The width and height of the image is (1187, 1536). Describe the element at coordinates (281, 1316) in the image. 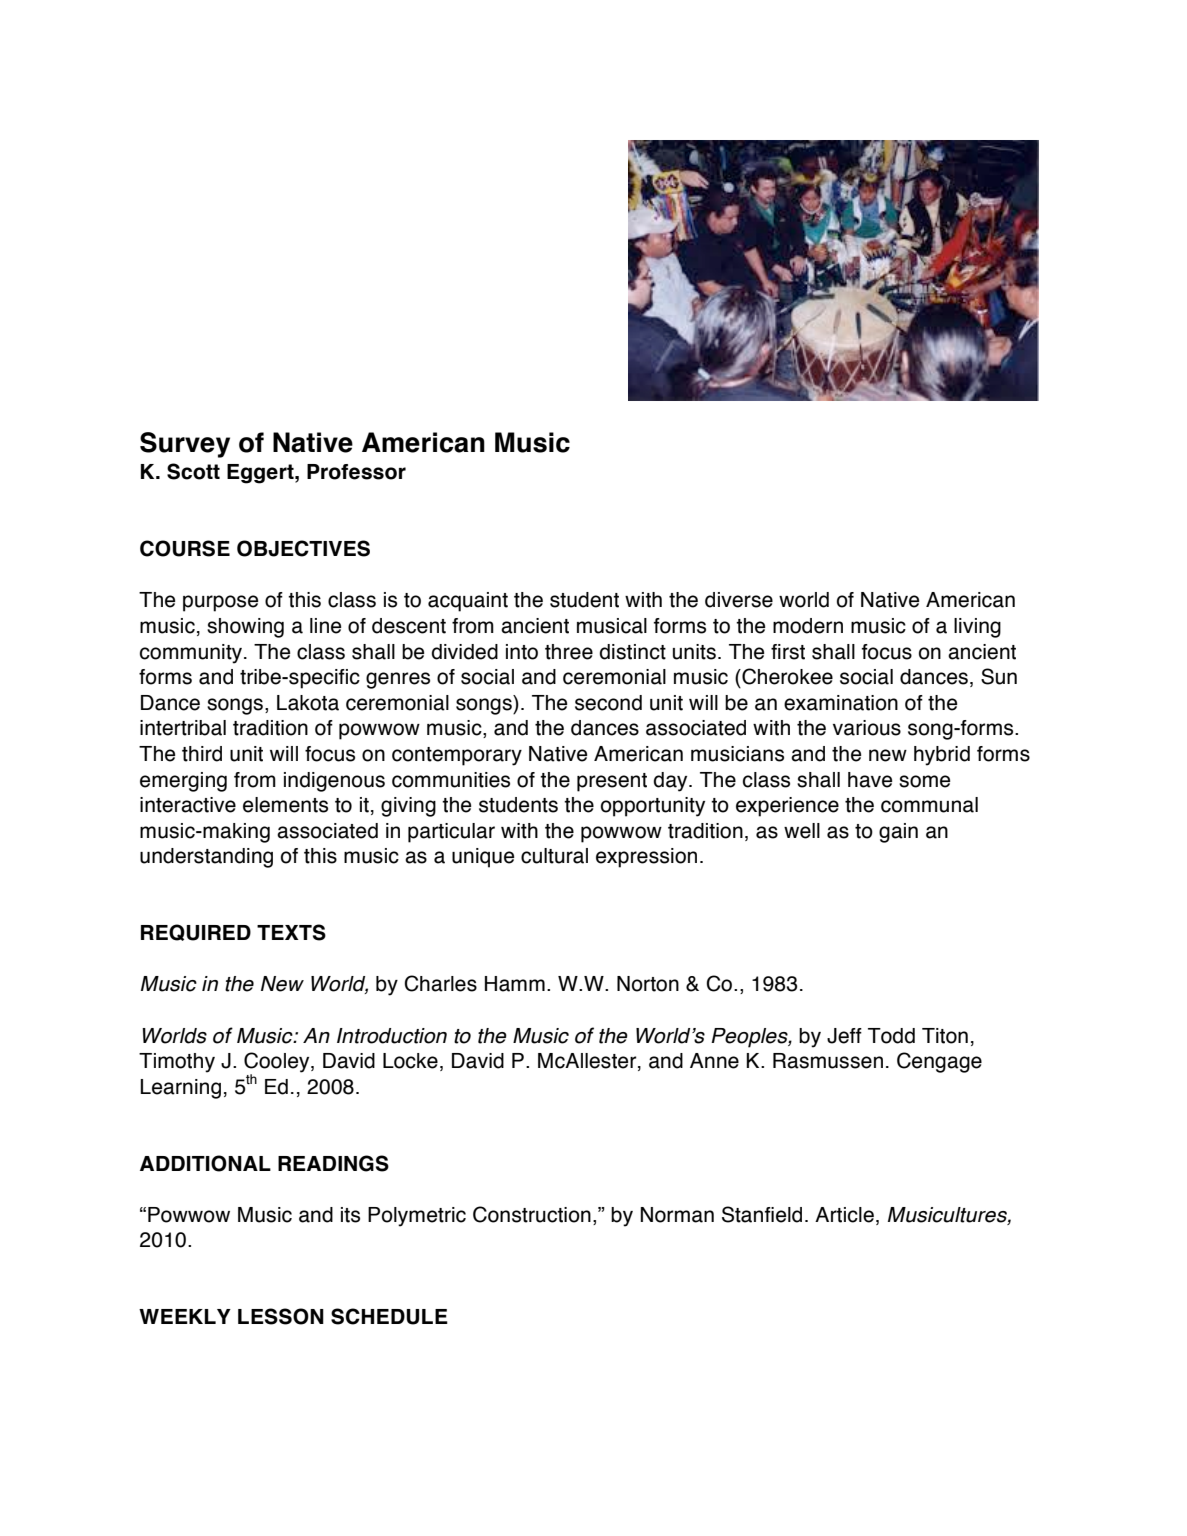

I see `LESSON` at that location.
